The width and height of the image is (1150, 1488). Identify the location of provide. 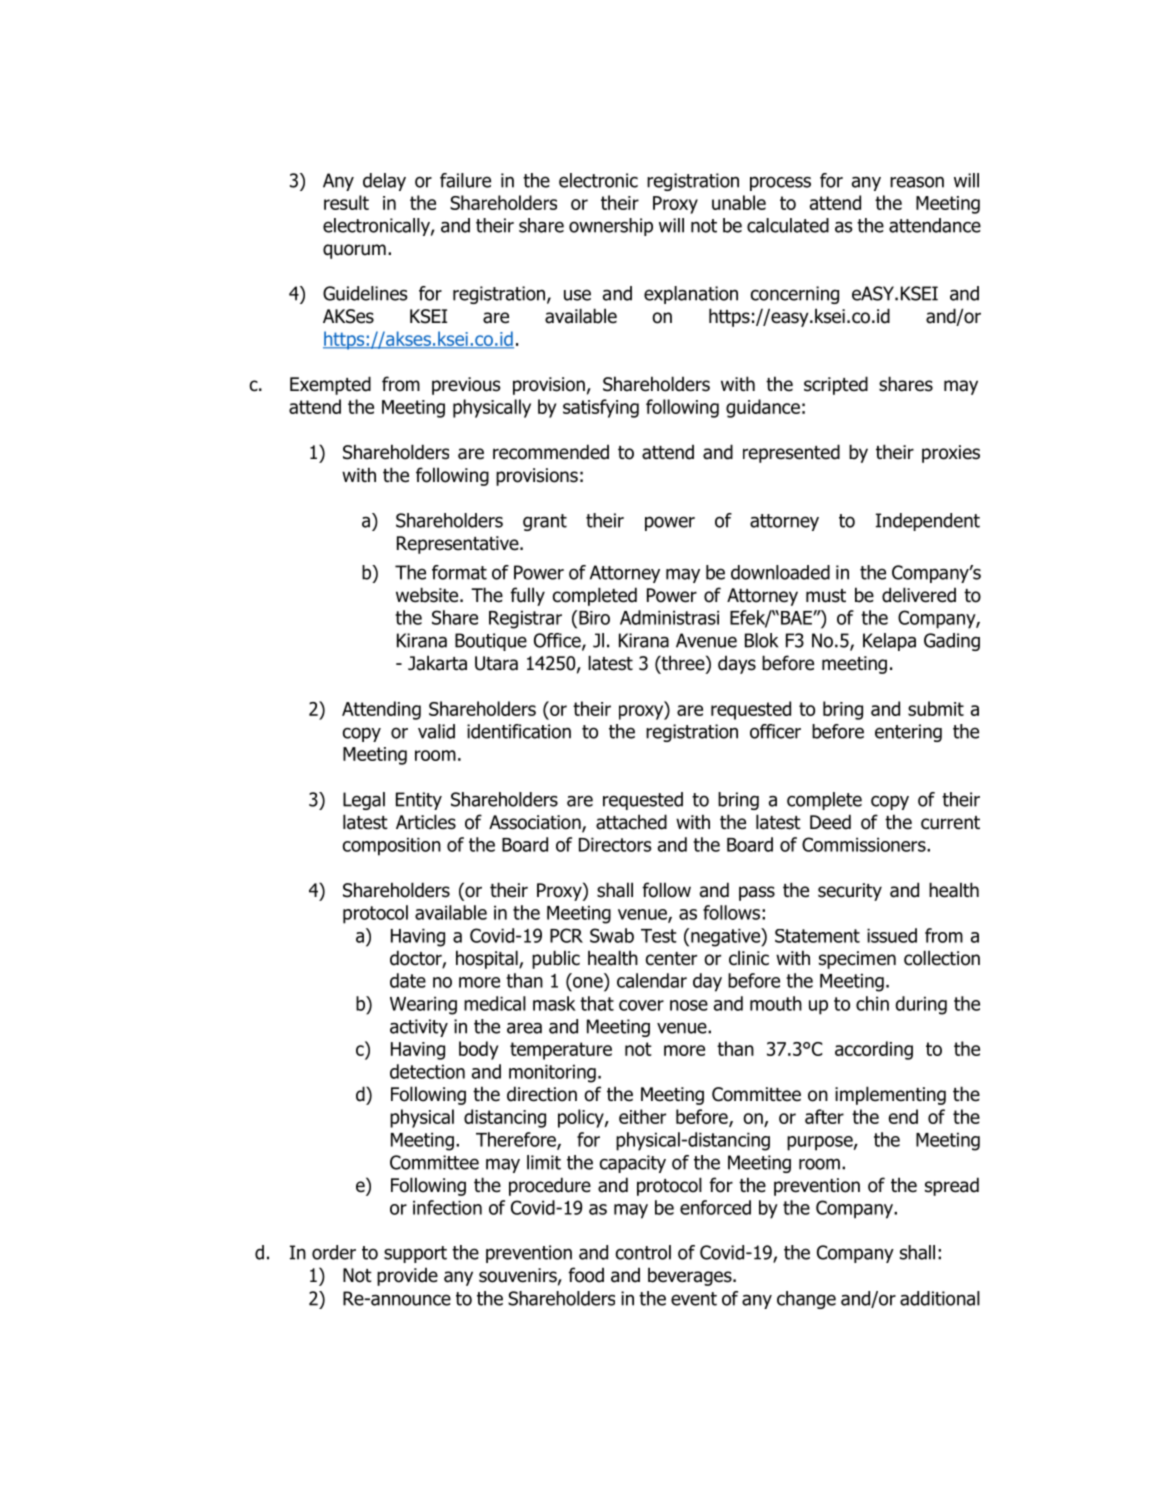
(407, 1277).
